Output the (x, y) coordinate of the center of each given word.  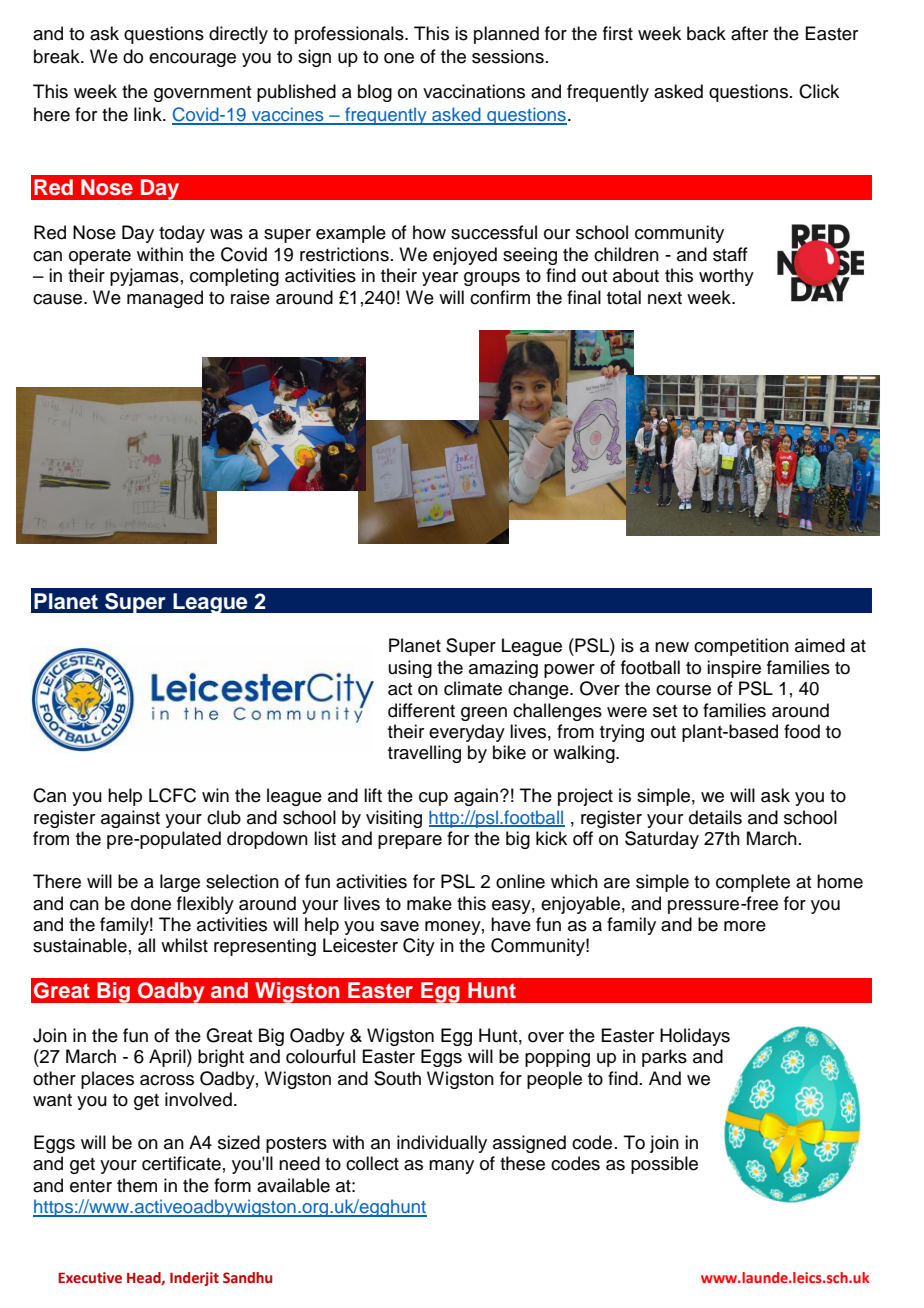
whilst (184, 945)
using (410, 669)
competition (741, 647)
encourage (192, 60)
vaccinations (474, 91)
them (137, 1185)
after (749, 33)
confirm (500, 297)
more (745, 926)
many (451, 1167)
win (215, 795)
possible (664, 1165)
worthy (726, 277)
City (419, 947)
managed (165, 299)
